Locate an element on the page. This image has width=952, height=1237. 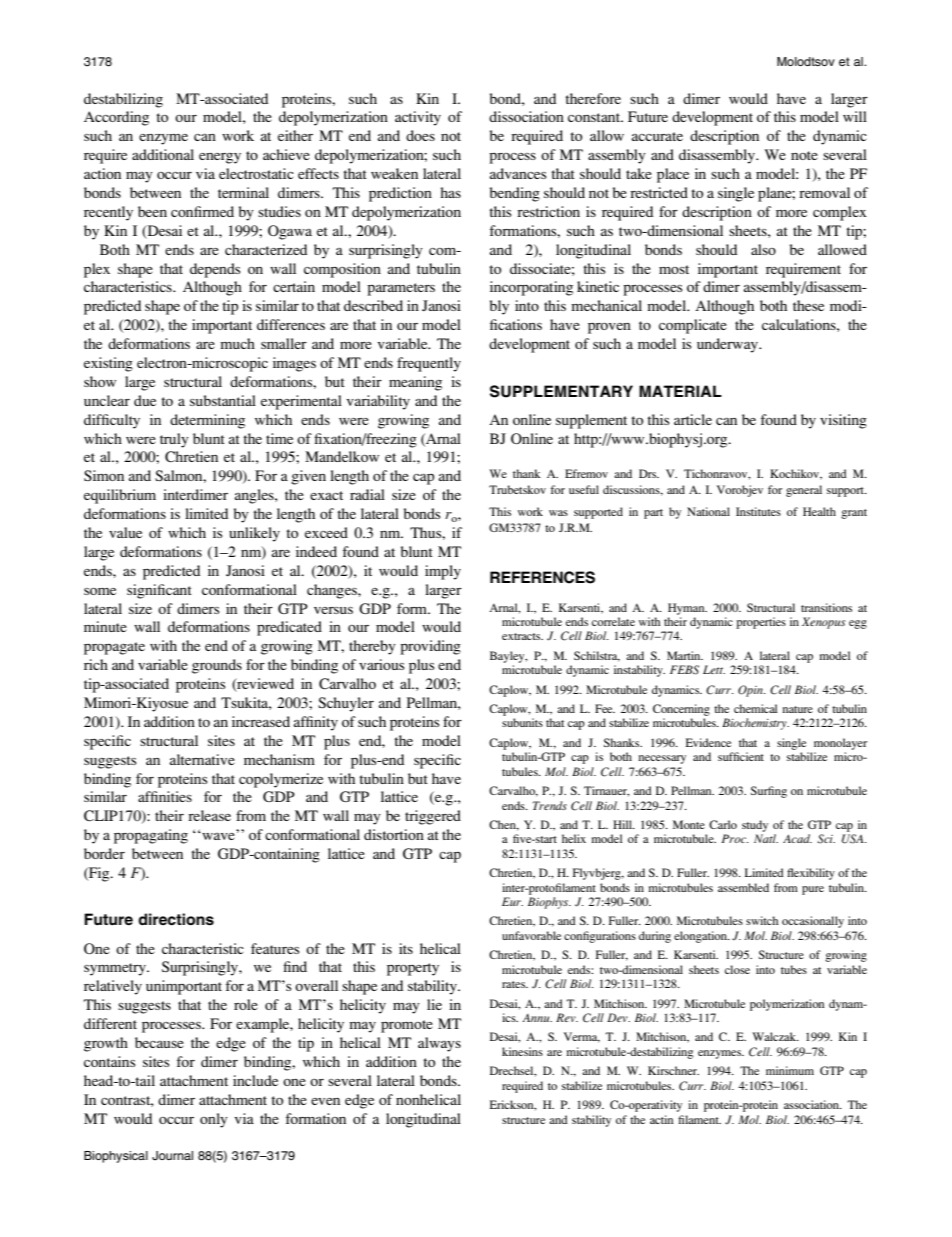
only is located at coordinates (214, 1120).
